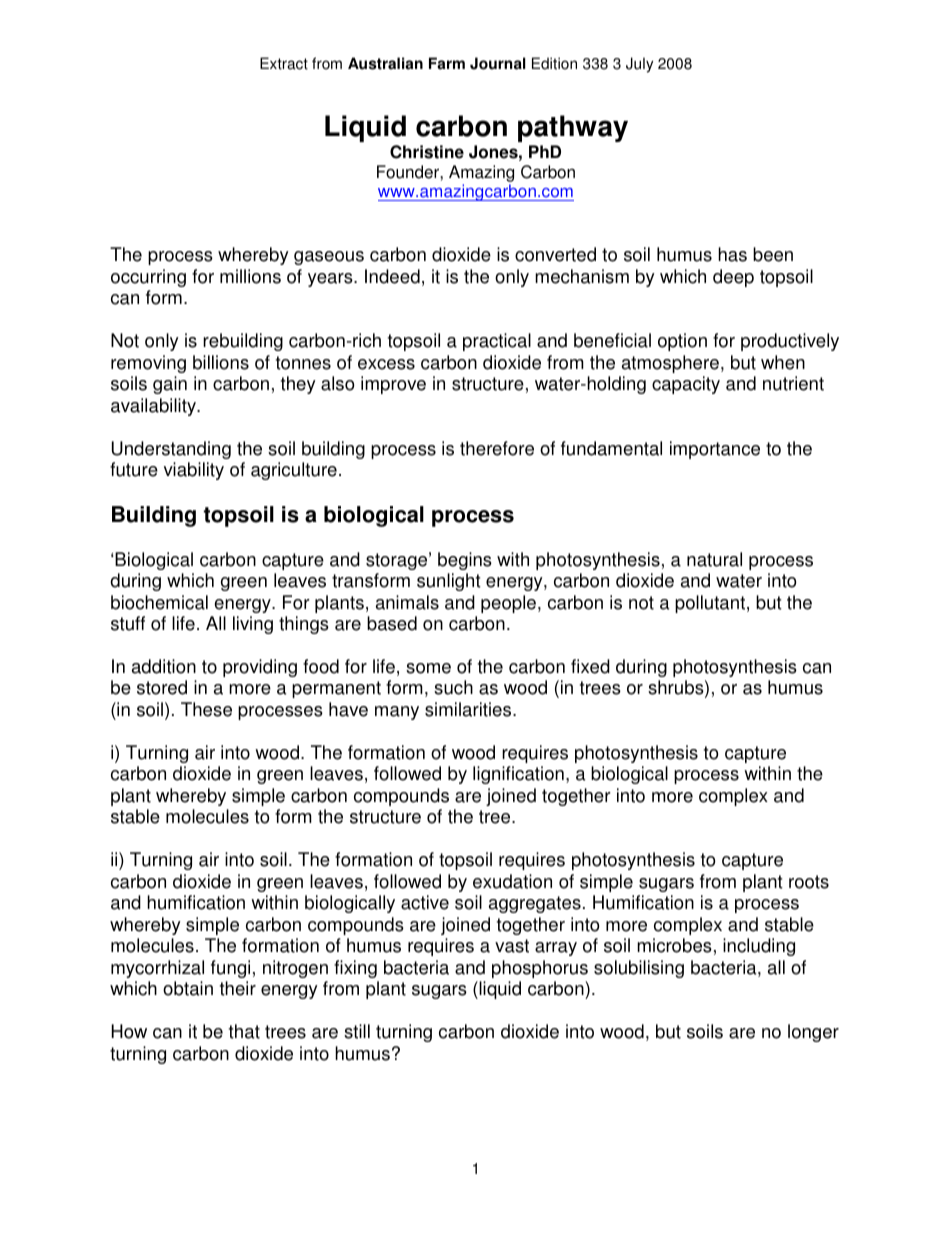 Image resolution: width=952 pixels, height=1233 pixels. Describe the element at coordinates (497, 342) in the page. I see `practical` at that location.
